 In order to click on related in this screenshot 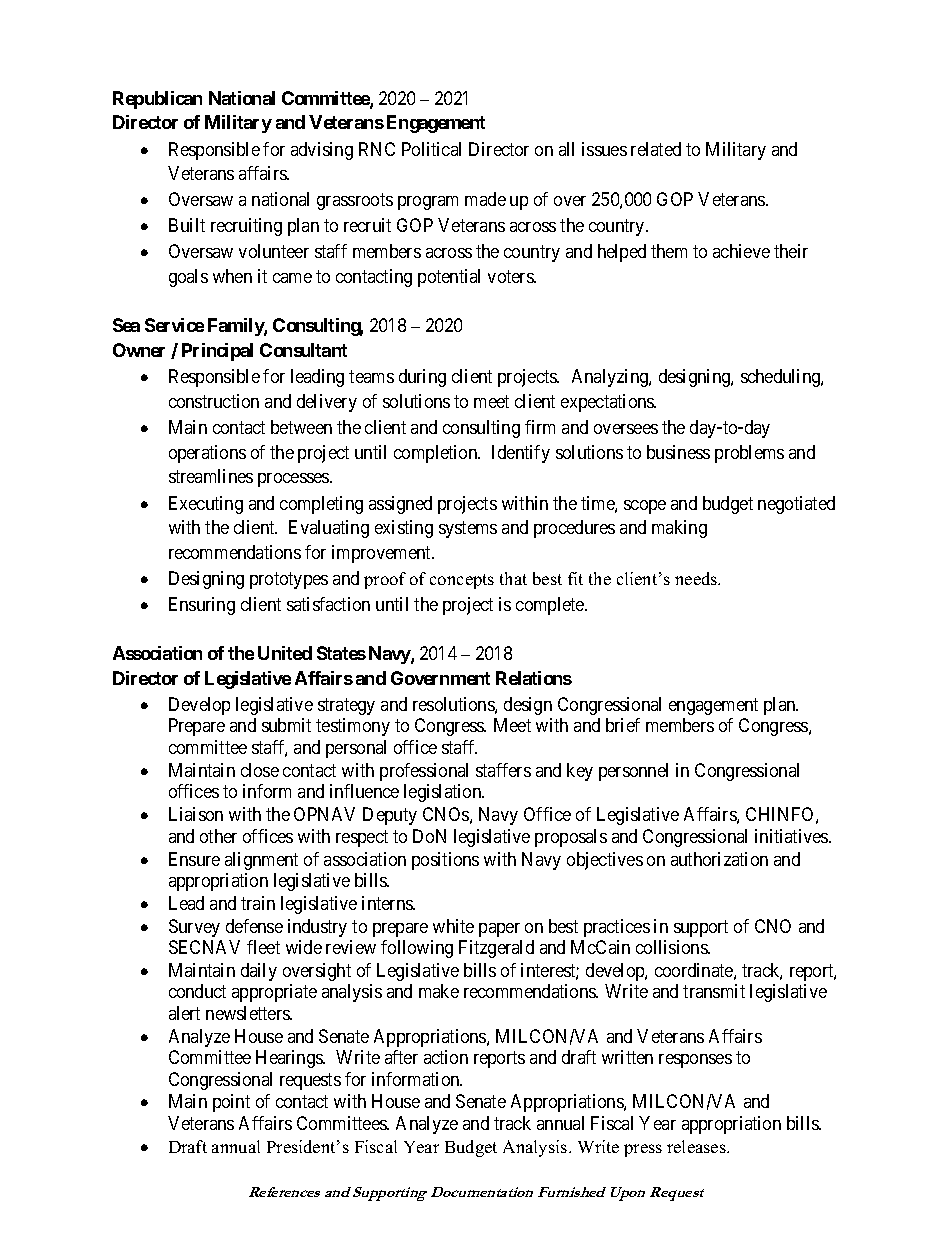, I will do `click(656, 149)`.
